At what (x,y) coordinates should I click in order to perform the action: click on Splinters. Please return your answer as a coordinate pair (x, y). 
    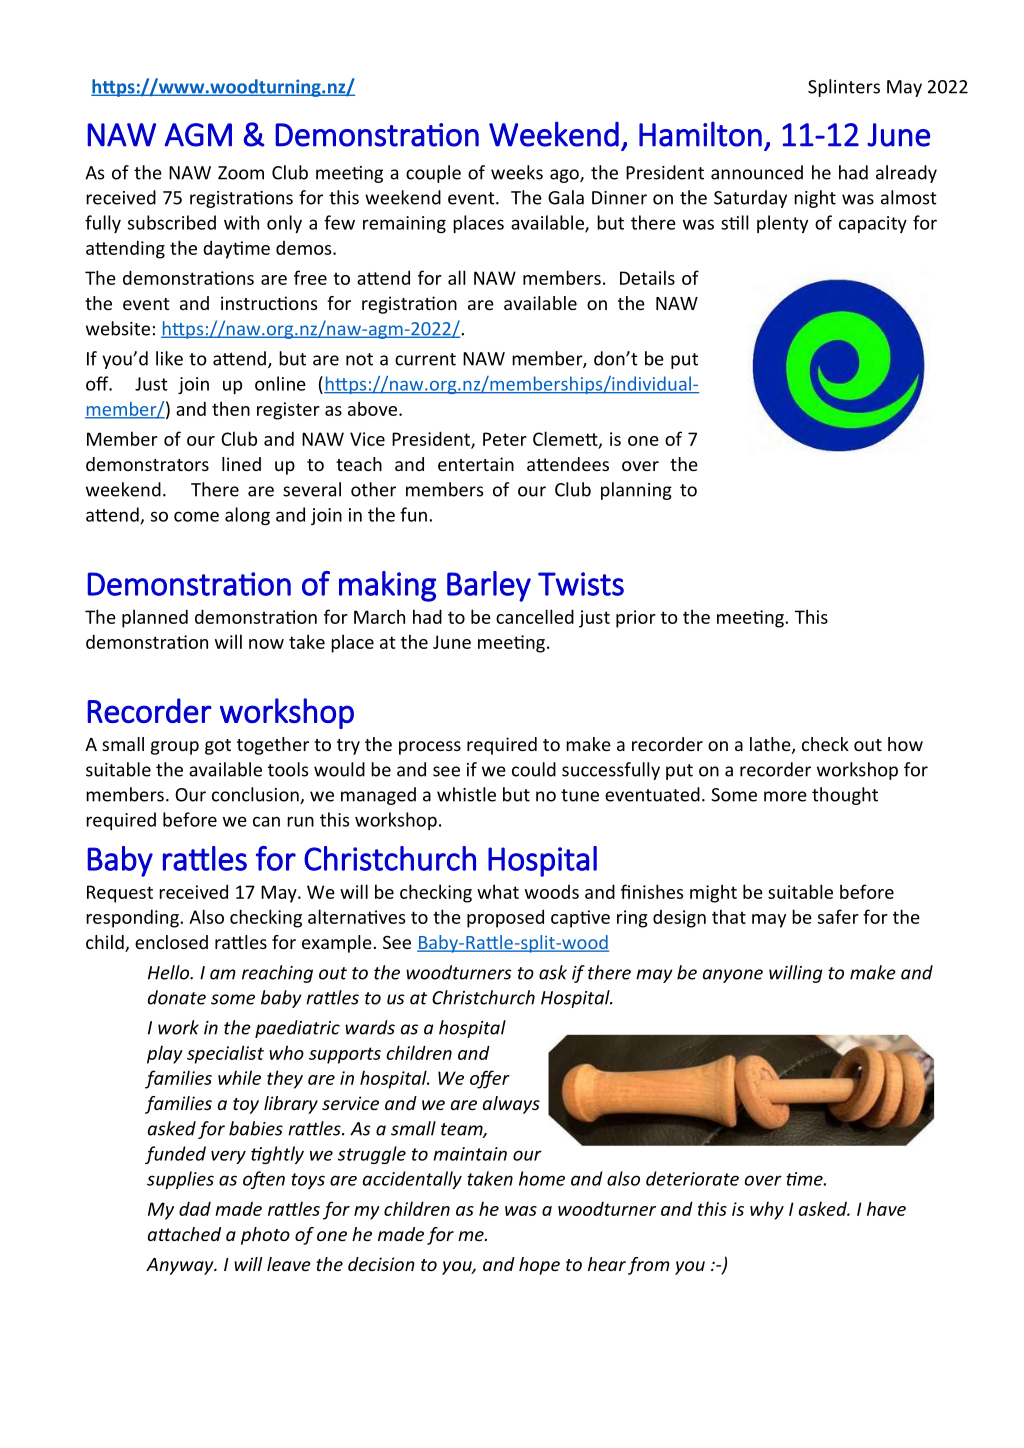
    Looking at the image, I should click on (844, 88).
